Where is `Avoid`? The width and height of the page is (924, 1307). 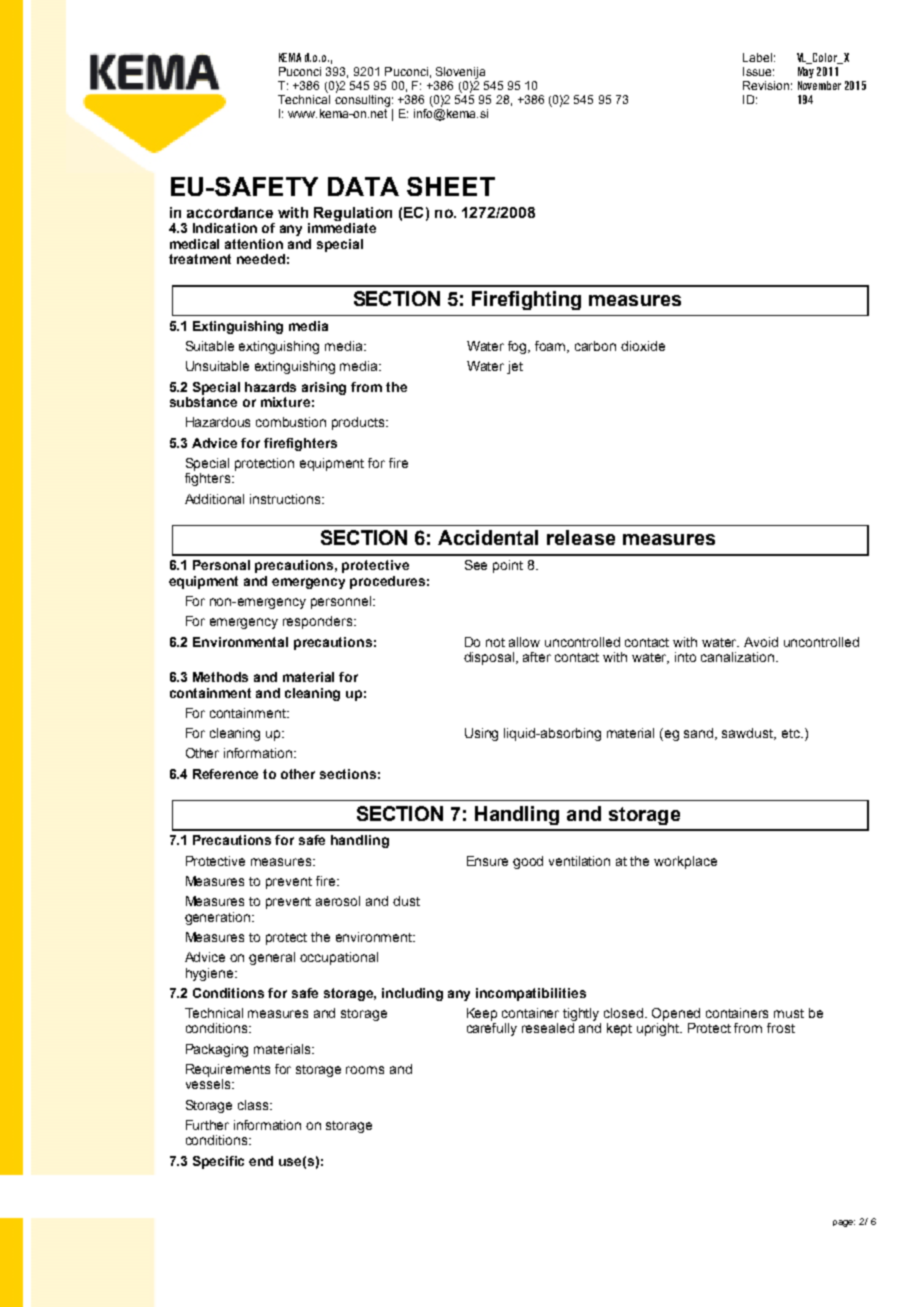
Avoid is located at coordinates (761, 642).
